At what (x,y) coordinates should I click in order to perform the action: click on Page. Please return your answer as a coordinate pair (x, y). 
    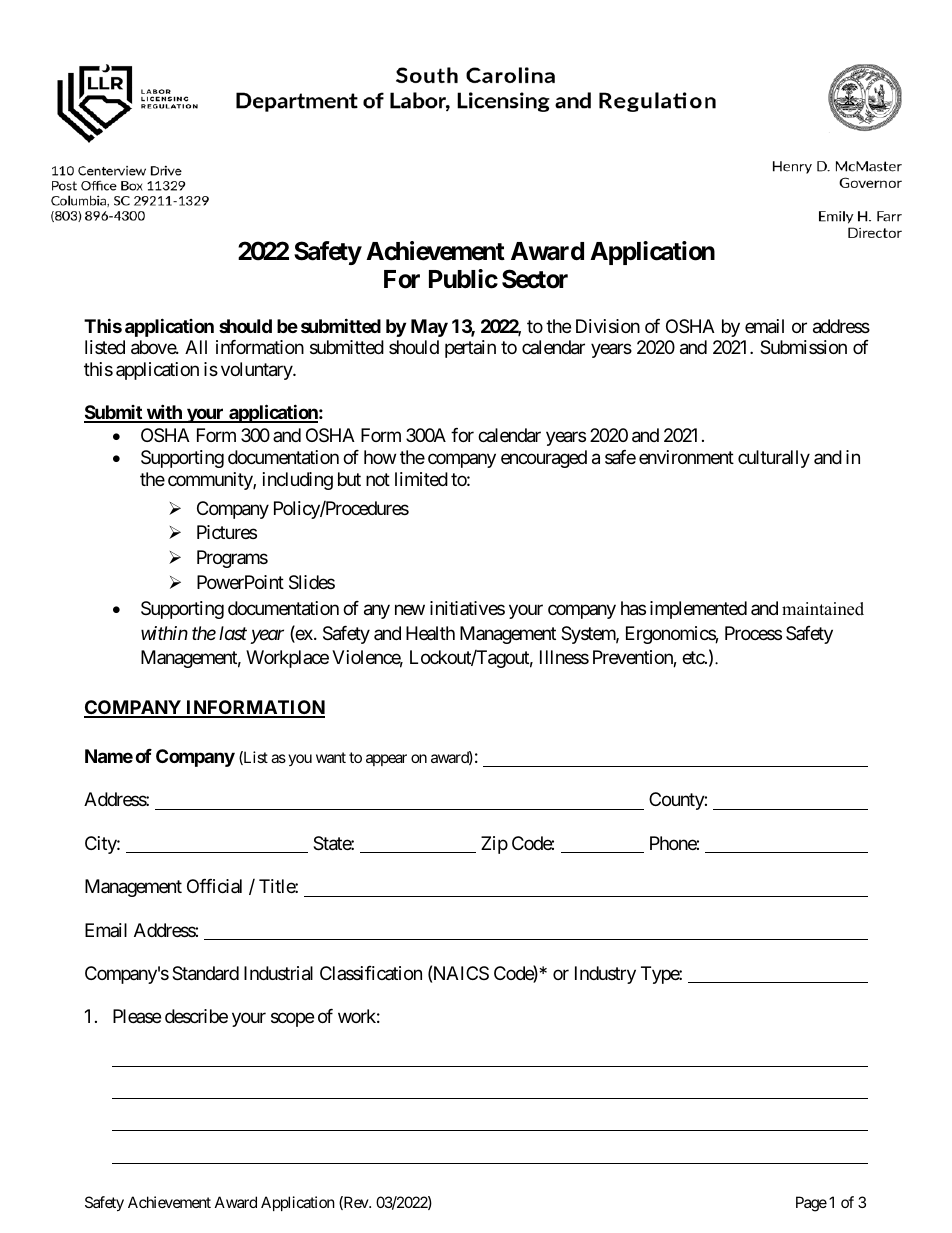
    Looking at the image, I should click on (811, 1204).
